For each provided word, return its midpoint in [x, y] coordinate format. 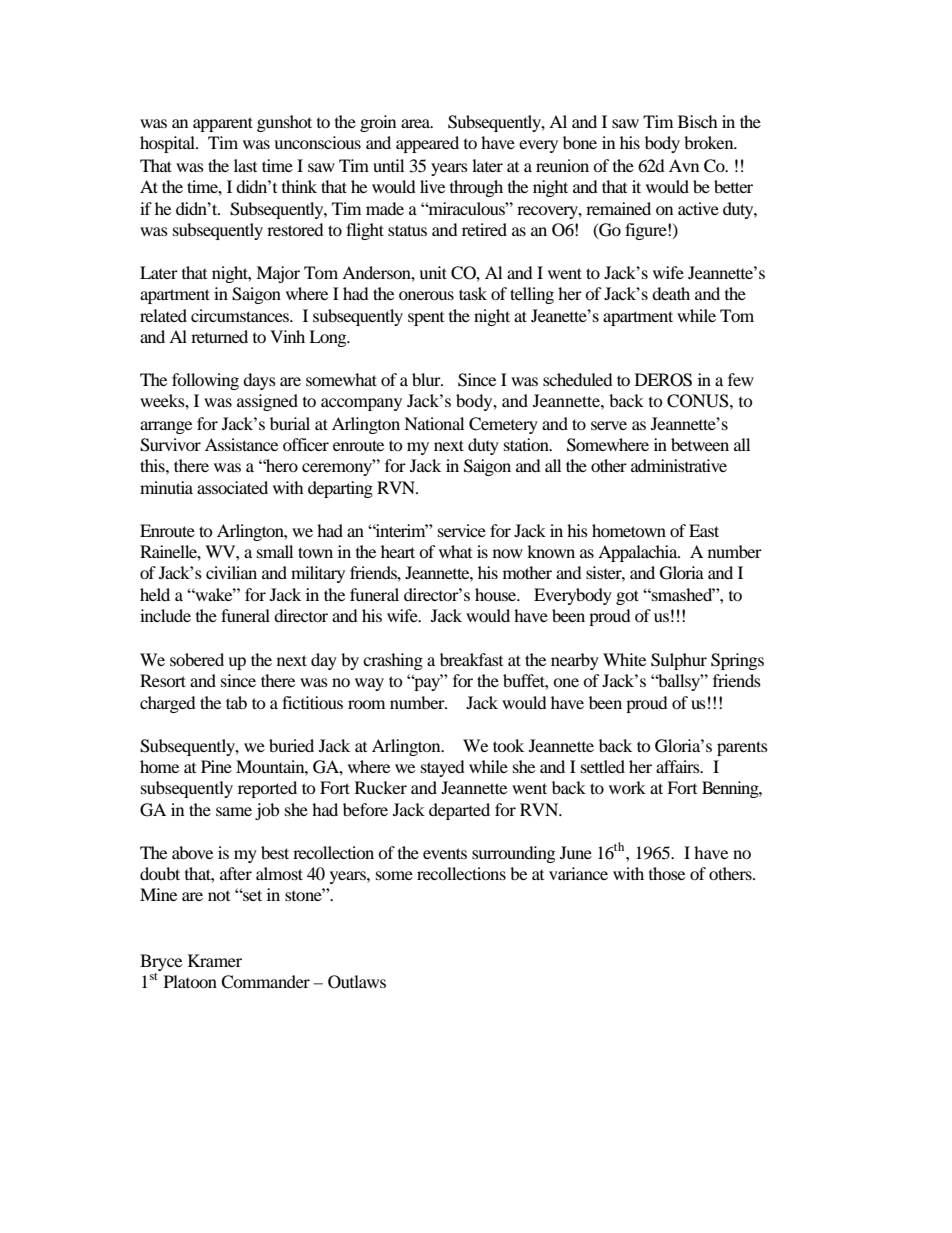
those [667, 873]
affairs [679, 766]
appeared [427, 144]
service [462, 530]
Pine [216, 766]
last [245, 165]
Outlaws [357, 982]
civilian [231, 572]
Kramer [215, 960]
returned [219, 336]
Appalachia [639, 553]
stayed [443, 768]
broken [710, 142]
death [671, 293]
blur [427, 379]
